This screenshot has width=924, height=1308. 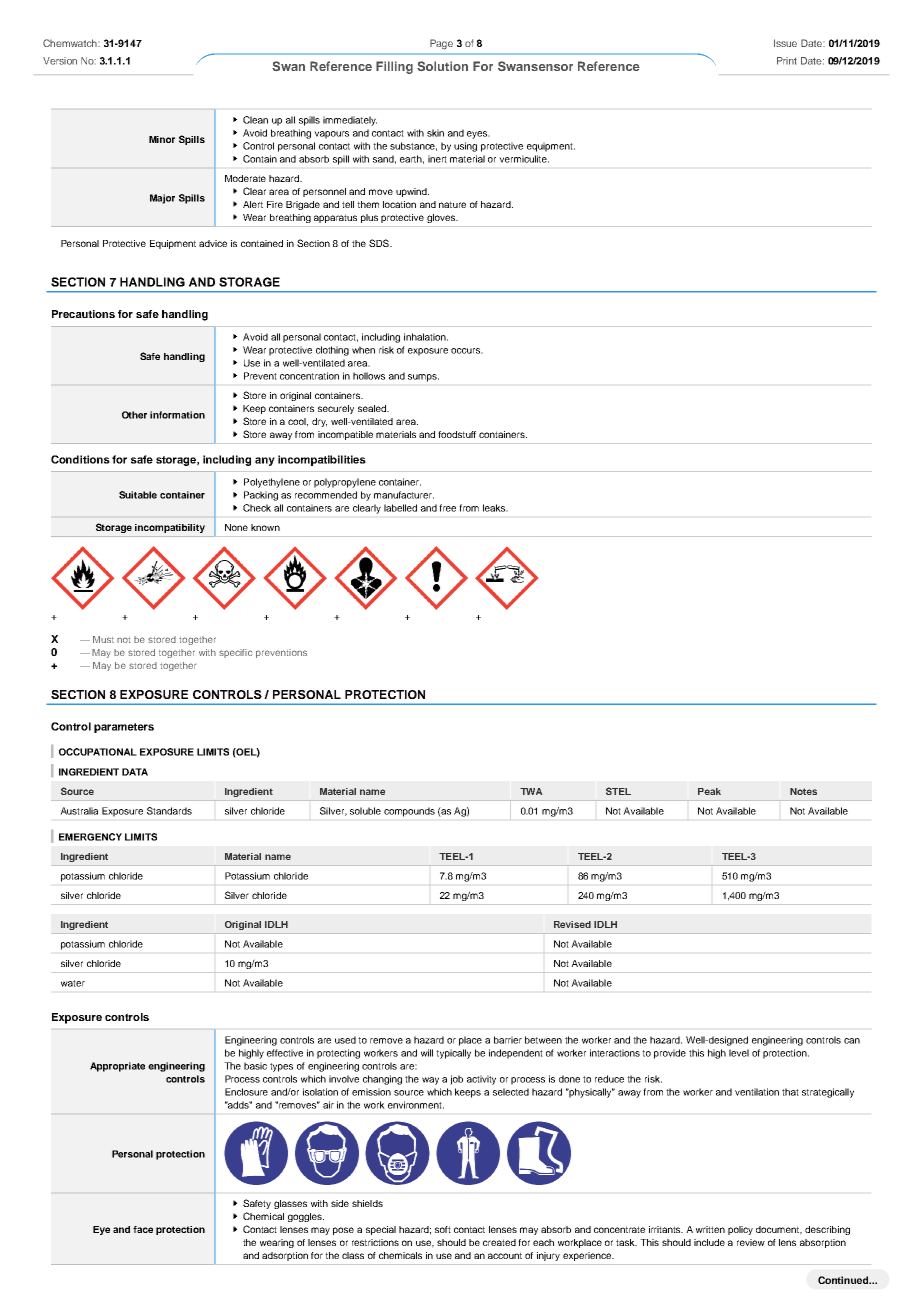 I want to click on Must, so click(x=103, y=639).
